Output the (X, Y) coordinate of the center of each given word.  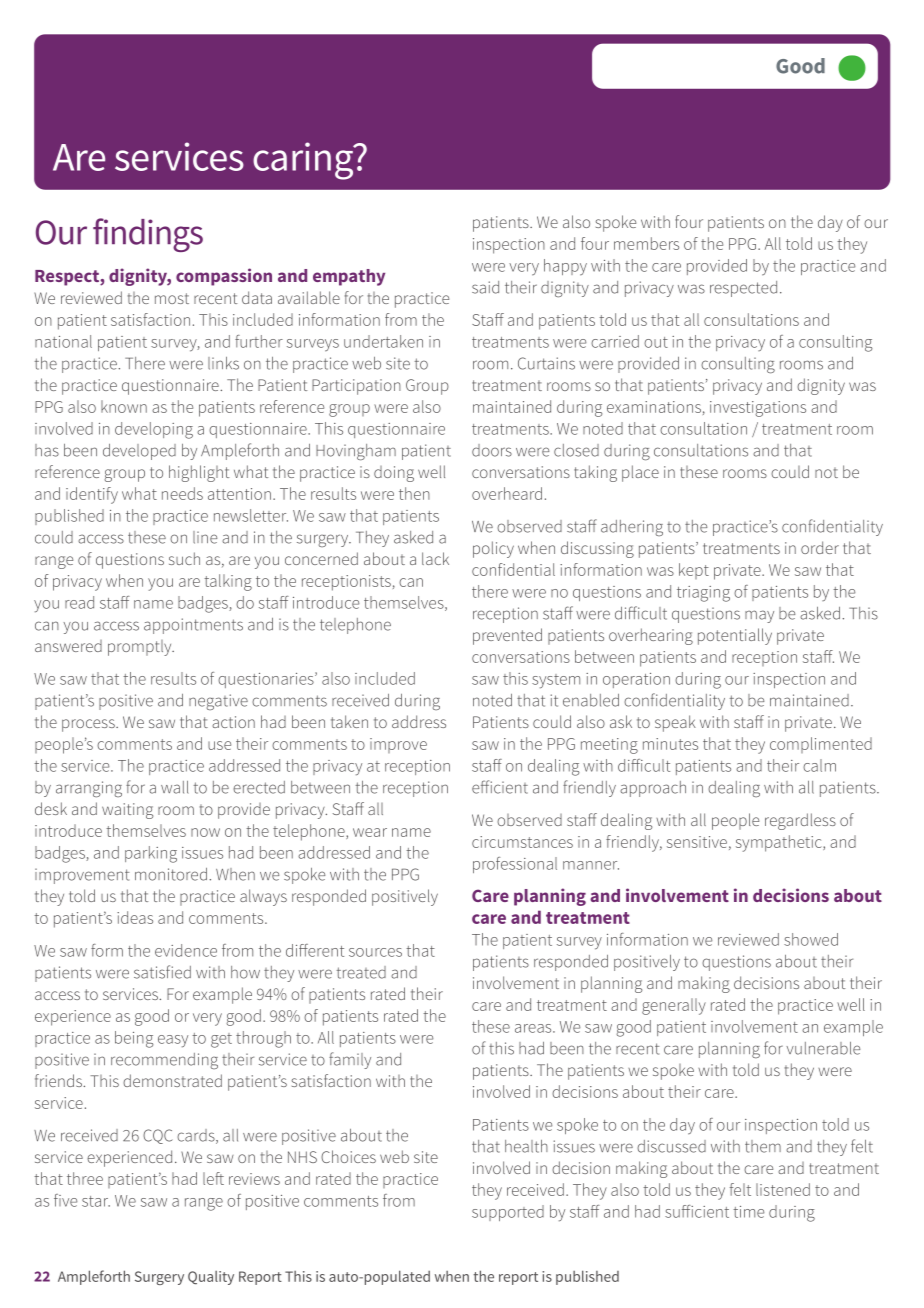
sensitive (697, 842)
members (646, 243)
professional (515, 865)
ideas (135, 917)
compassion (224, 277)
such (184, 558)
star (96, 1201)
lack (435, 558)
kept (694, 571)
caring (304, 161)
